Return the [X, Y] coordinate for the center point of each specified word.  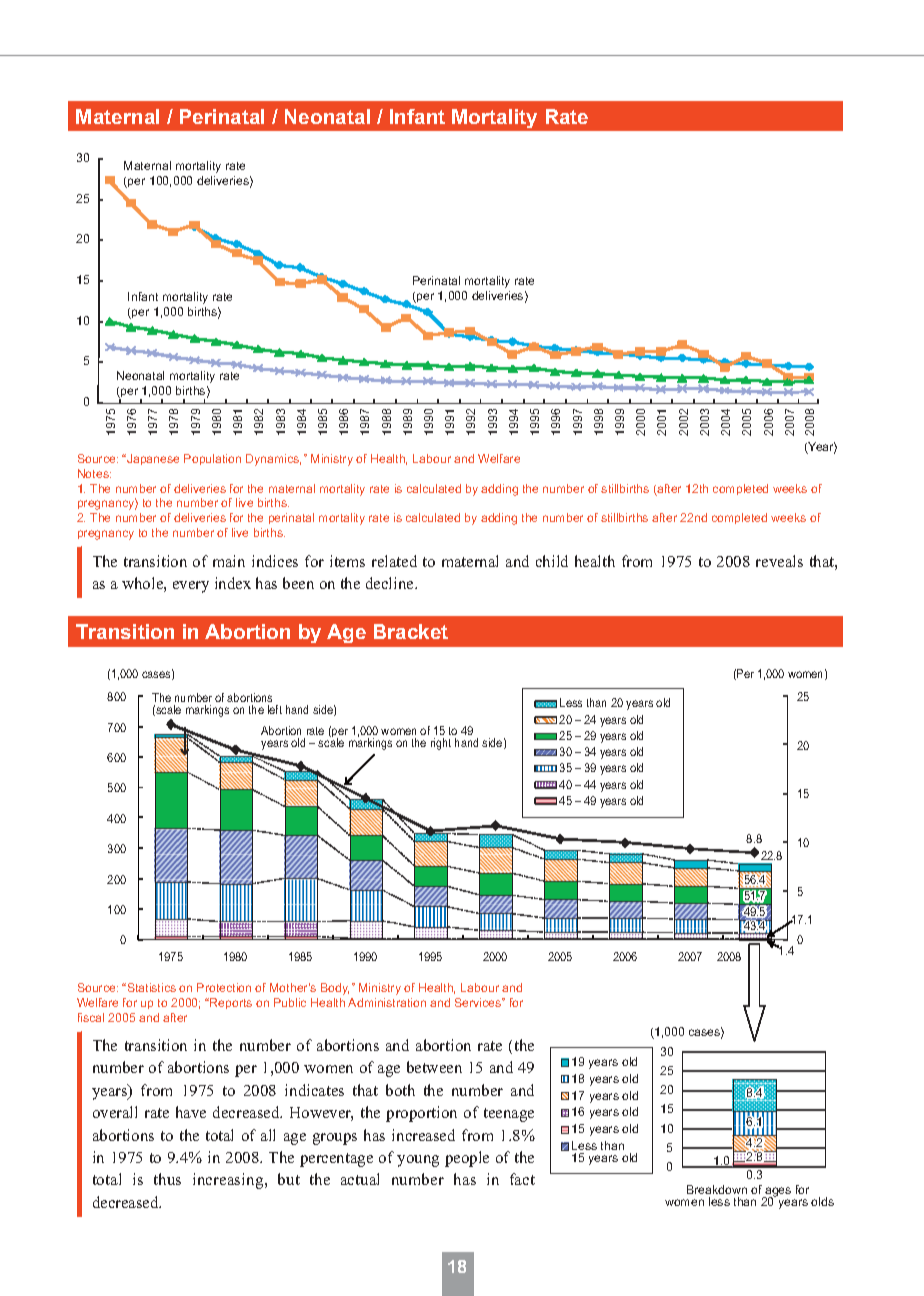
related [394, 561]
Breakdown [717, 1189]
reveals [779, 561]
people [467, 1159]
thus [167, 1179]
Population [212, 459]
